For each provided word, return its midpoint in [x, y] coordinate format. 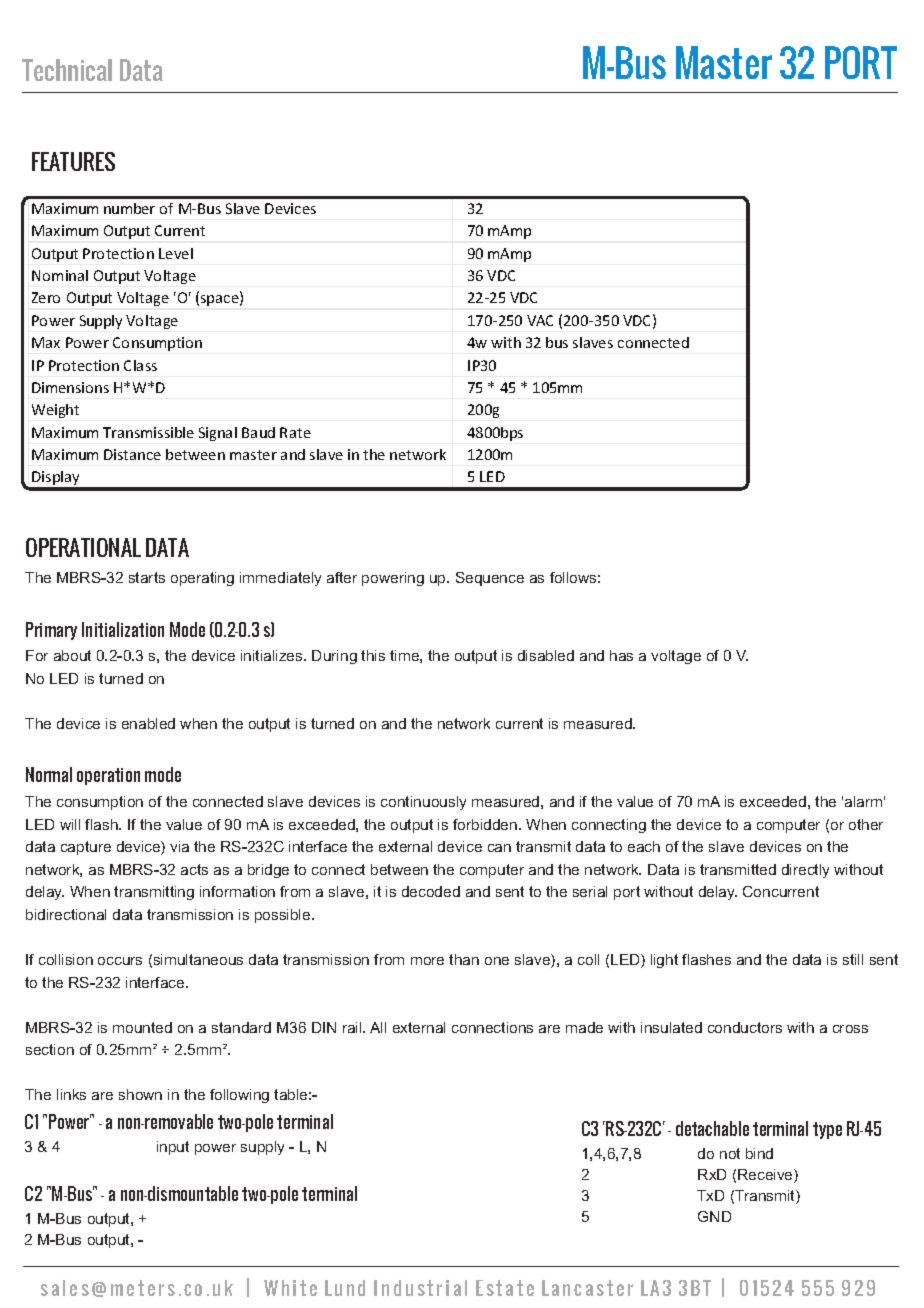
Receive [766, 1176]
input [173, 1148]
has [621, 655]
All [378, 1027]
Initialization [123, 629]
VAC [540, 320]
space [221, 300]
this [373, 655]
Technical [67, 70]
